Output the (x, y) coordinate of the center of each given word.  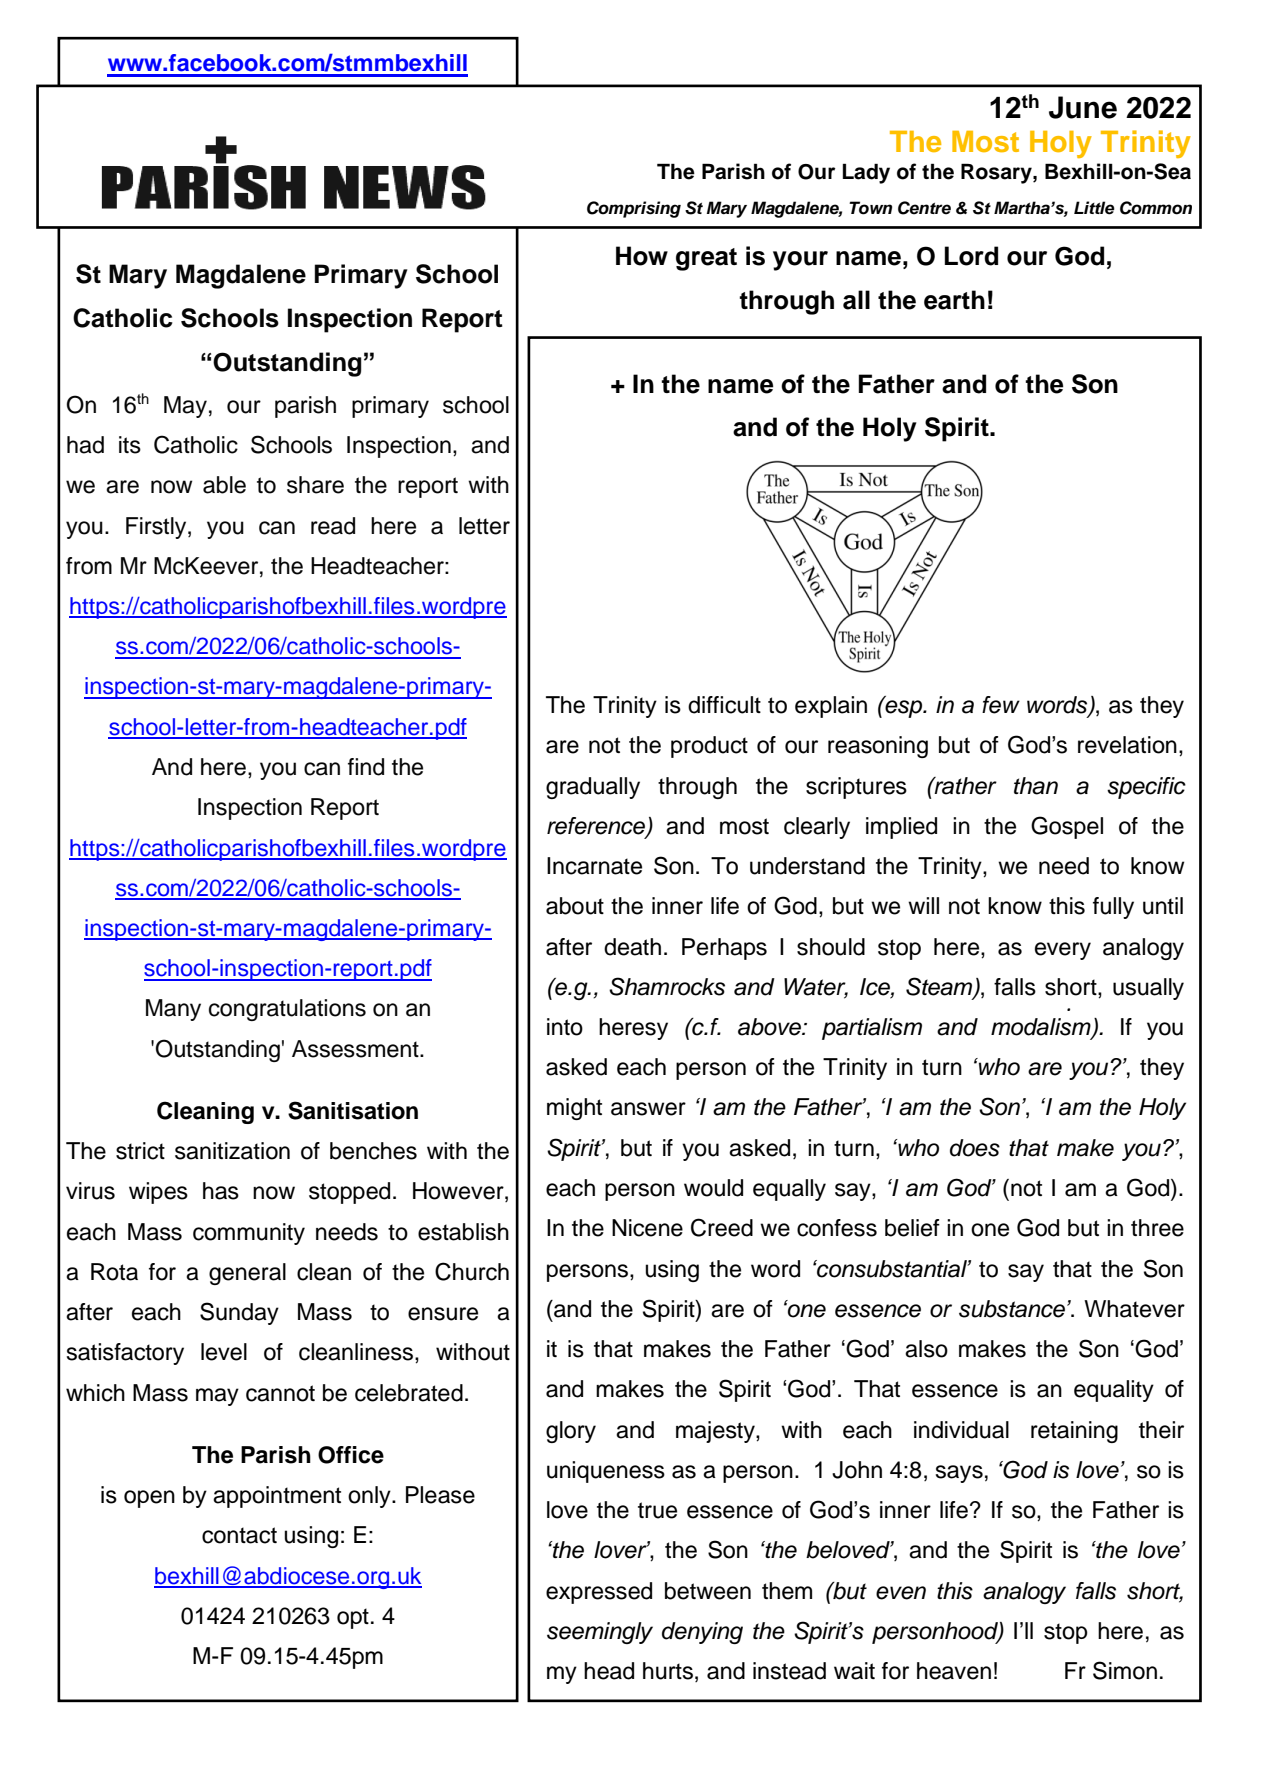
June (1083, 107)
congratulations (287, 1010)
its (130, 445)
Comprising (634, 209)
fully (1113, 908)
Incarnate (594, 866)
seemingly (600, 1633)
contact (239, 1535)
